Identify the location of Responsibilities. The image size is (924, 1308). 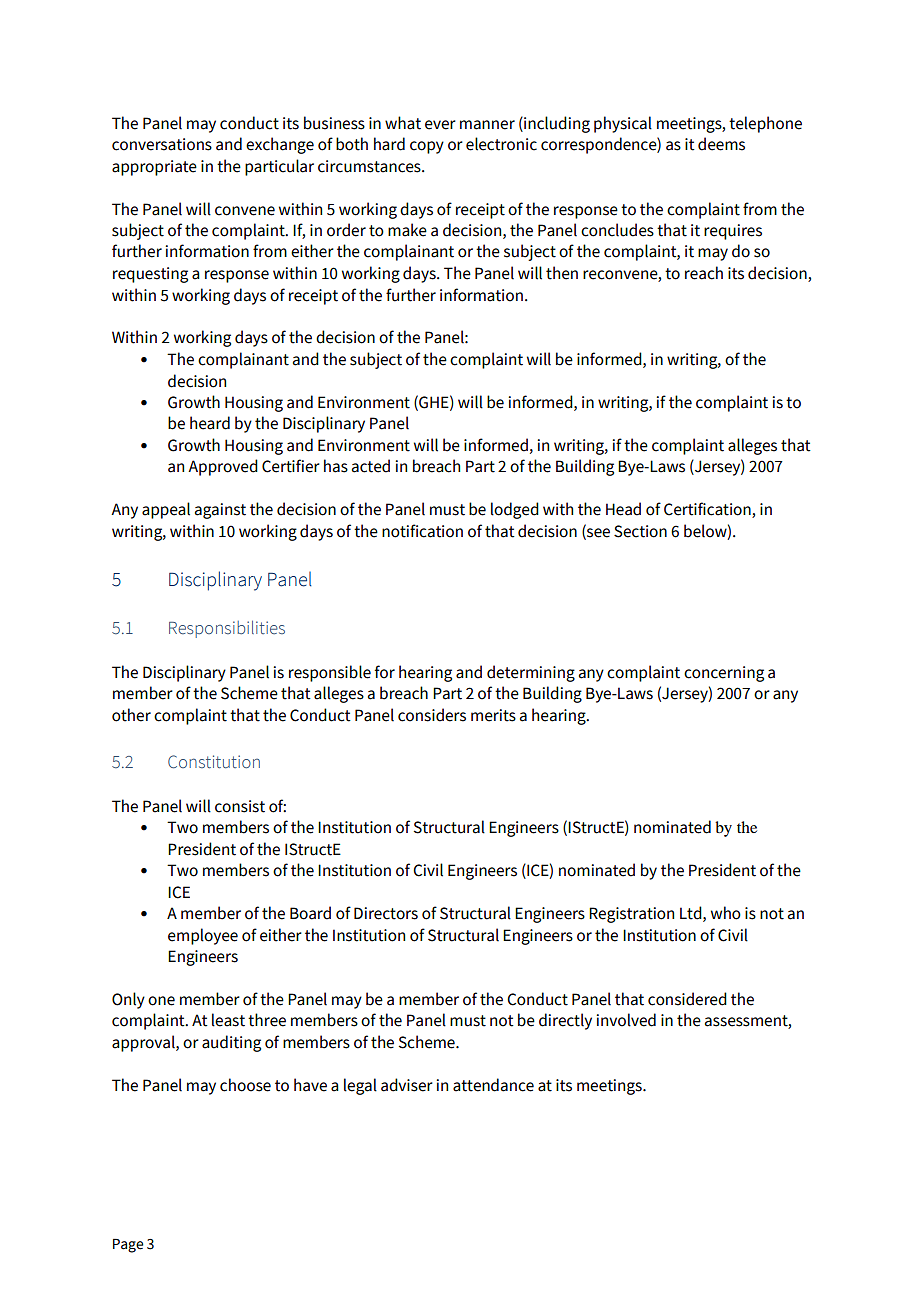
(227, 629).
